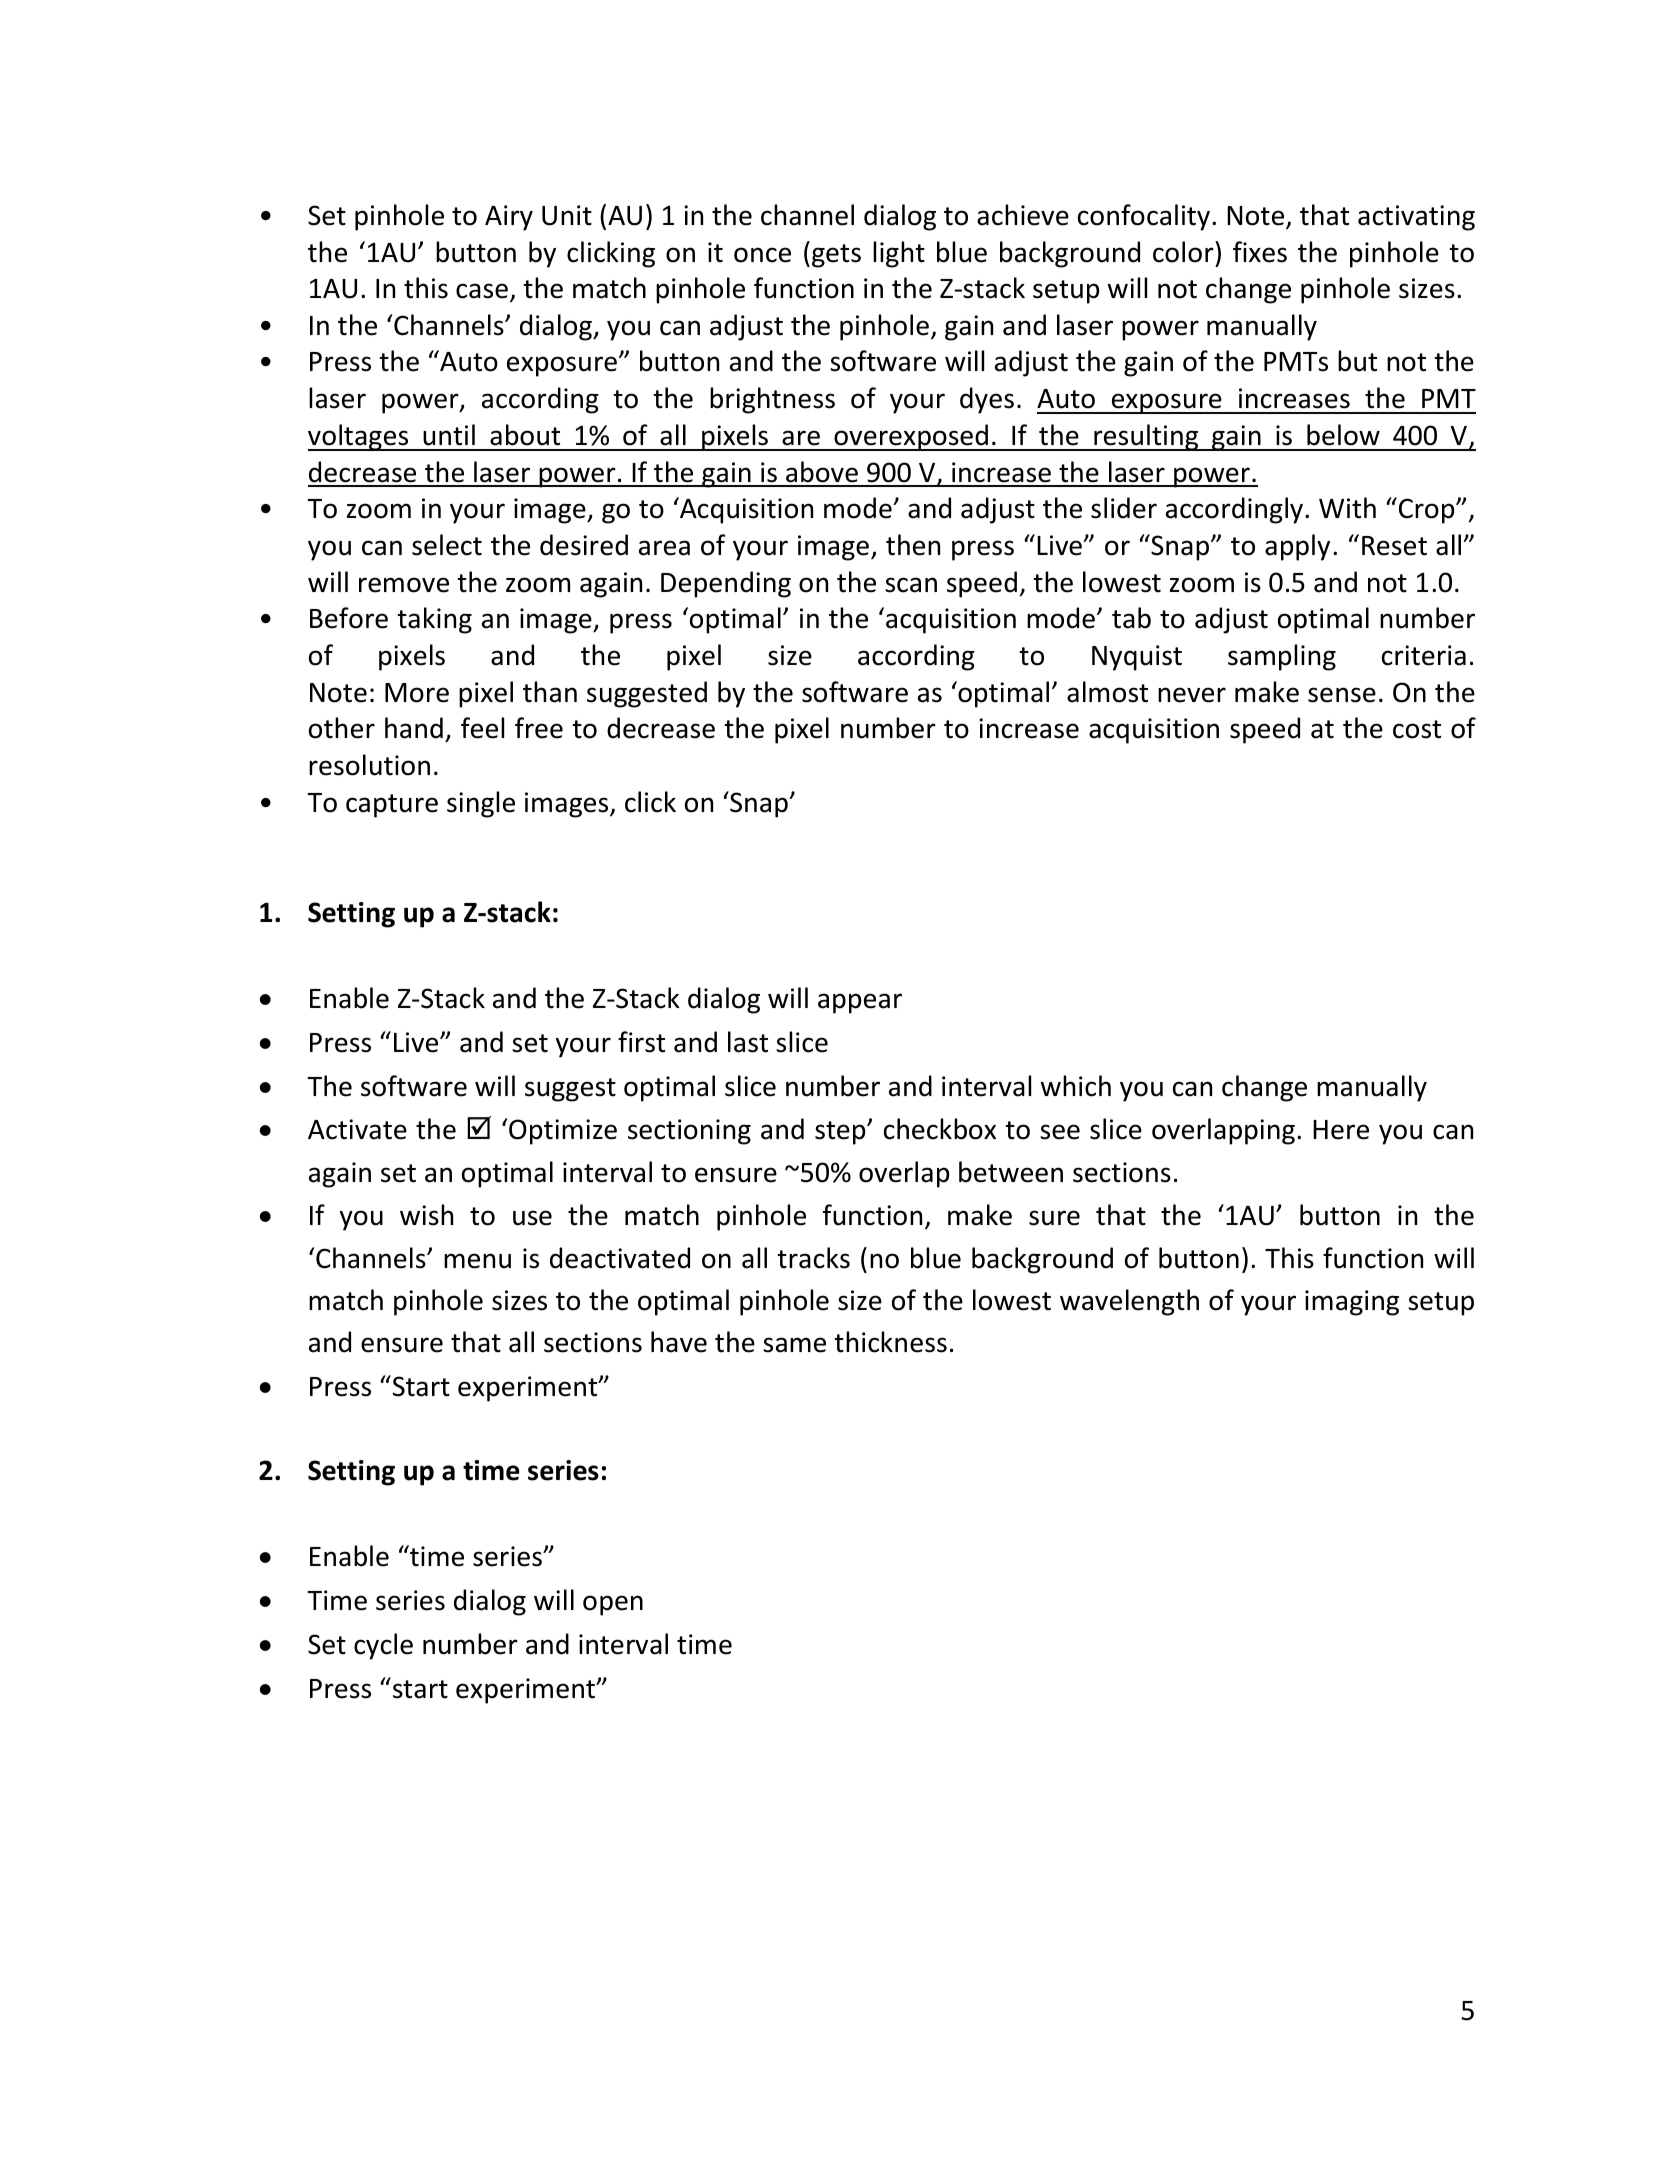  Describe the element at coordinates (1352, 1303) in the screenshot. I see `imaging` at that location.
